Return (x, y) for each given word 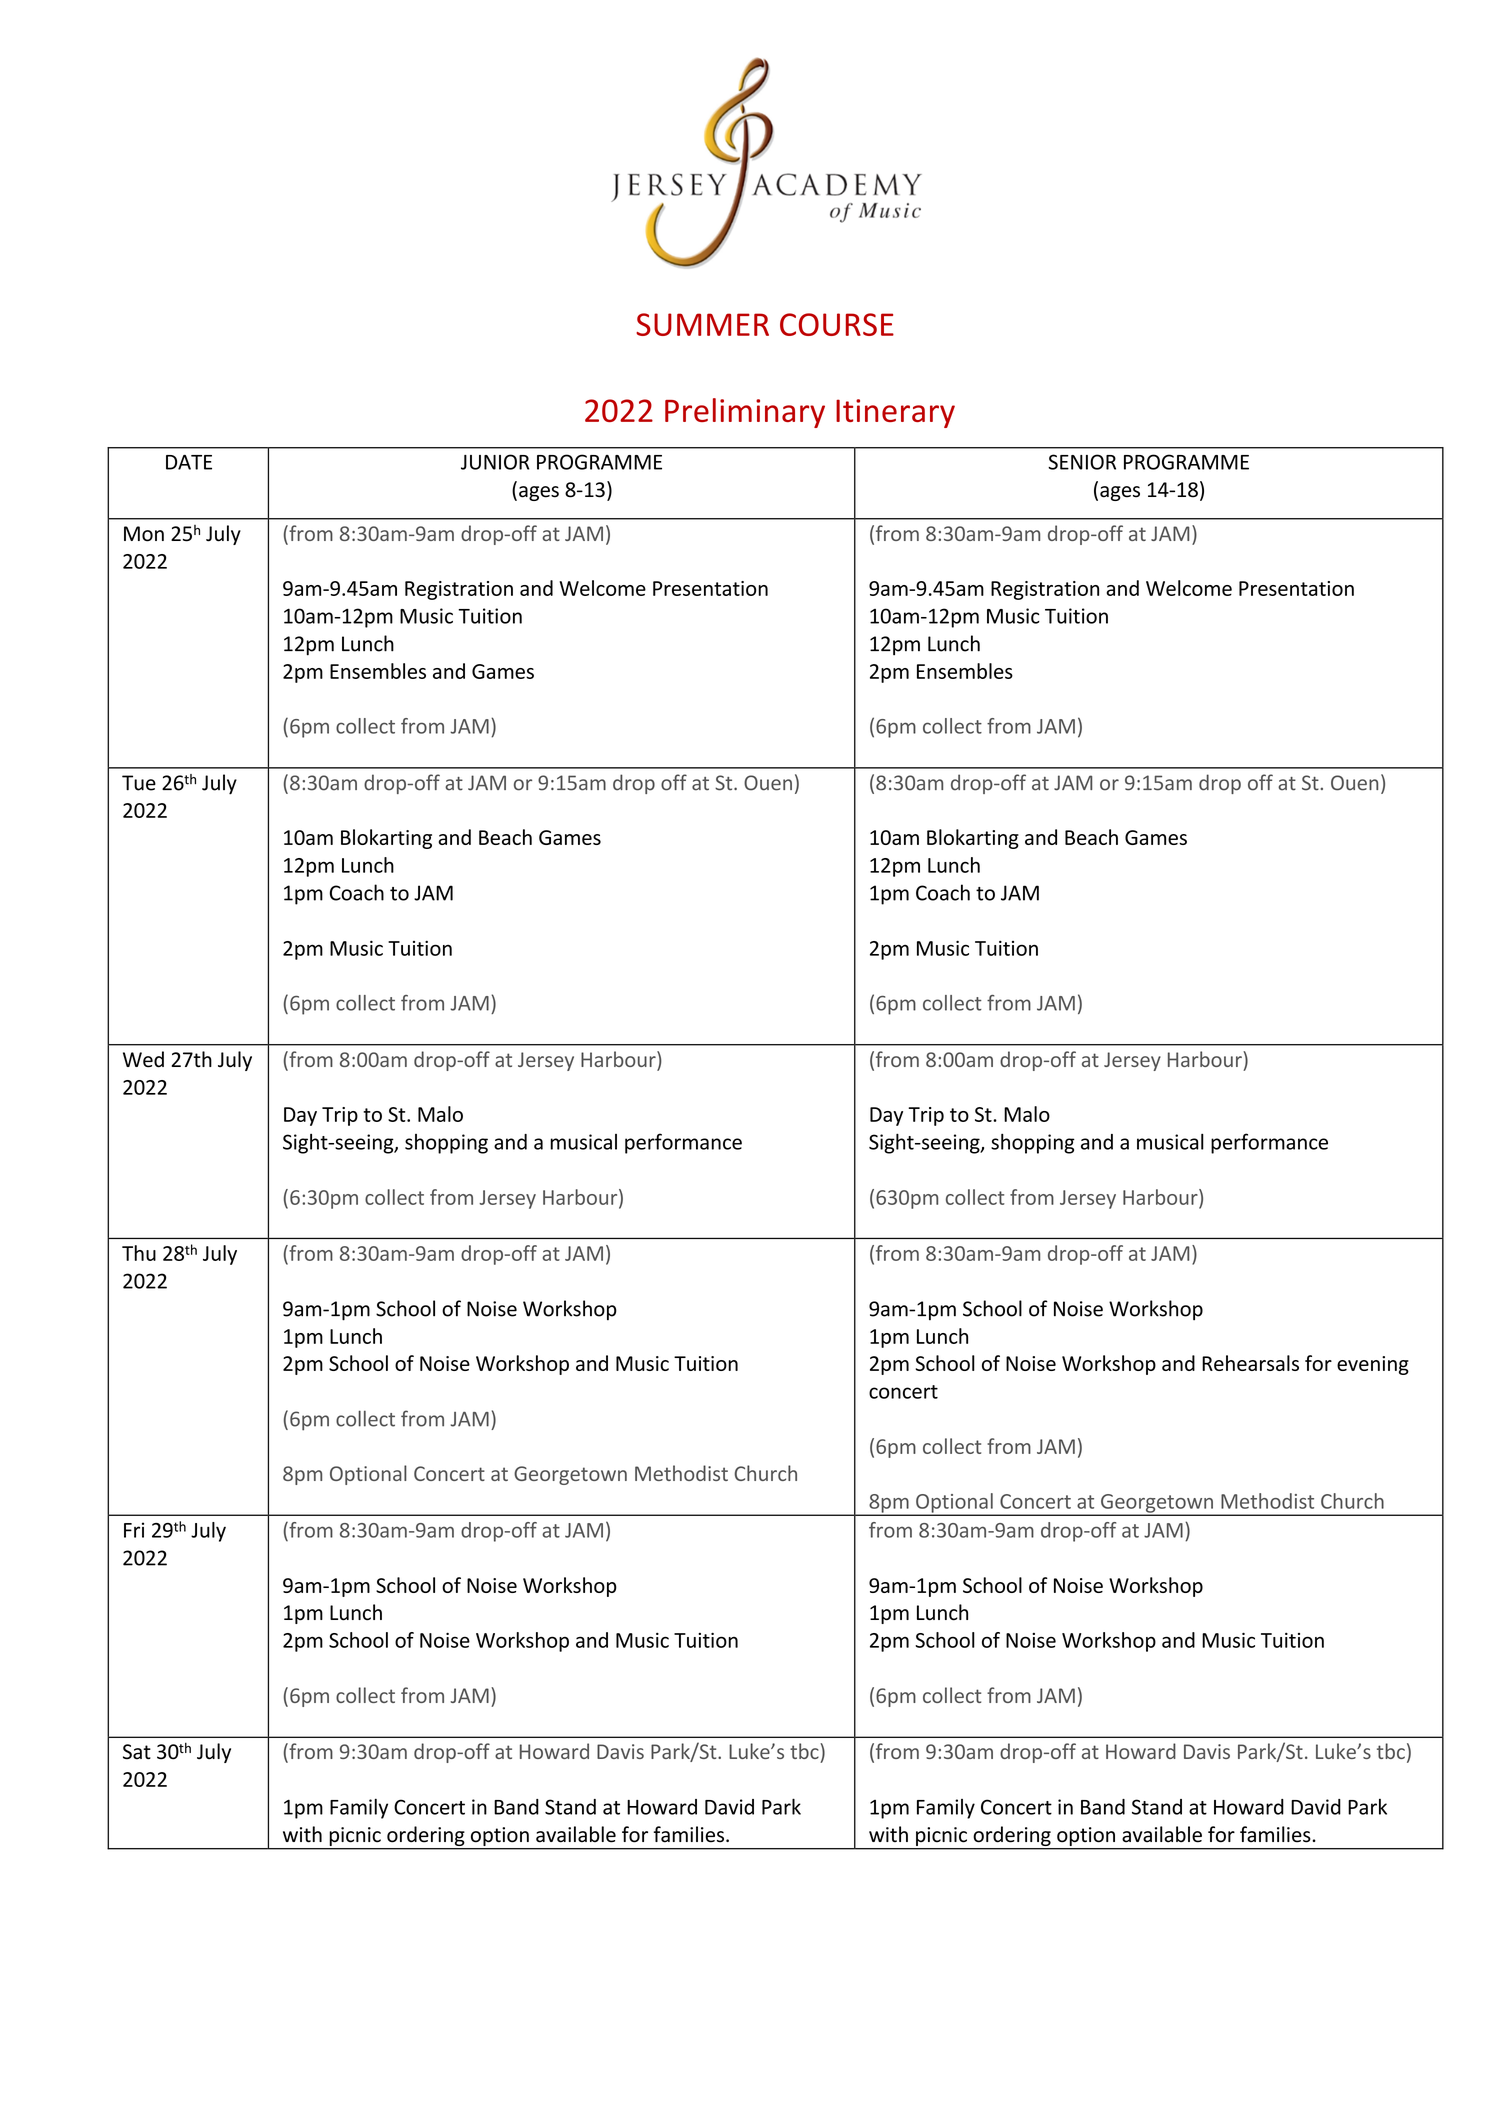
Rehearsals (1250, 1363)
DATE (189, 462)
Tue (139, 783)
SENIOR (1082, 462)
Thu (139, 1253)
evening (1373, 1365)
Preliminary (745, 413)
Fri (134, 1530)
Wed (143, 1059)
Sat (137, 1752)
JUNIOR (495, 462)
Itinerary (895, 413)
